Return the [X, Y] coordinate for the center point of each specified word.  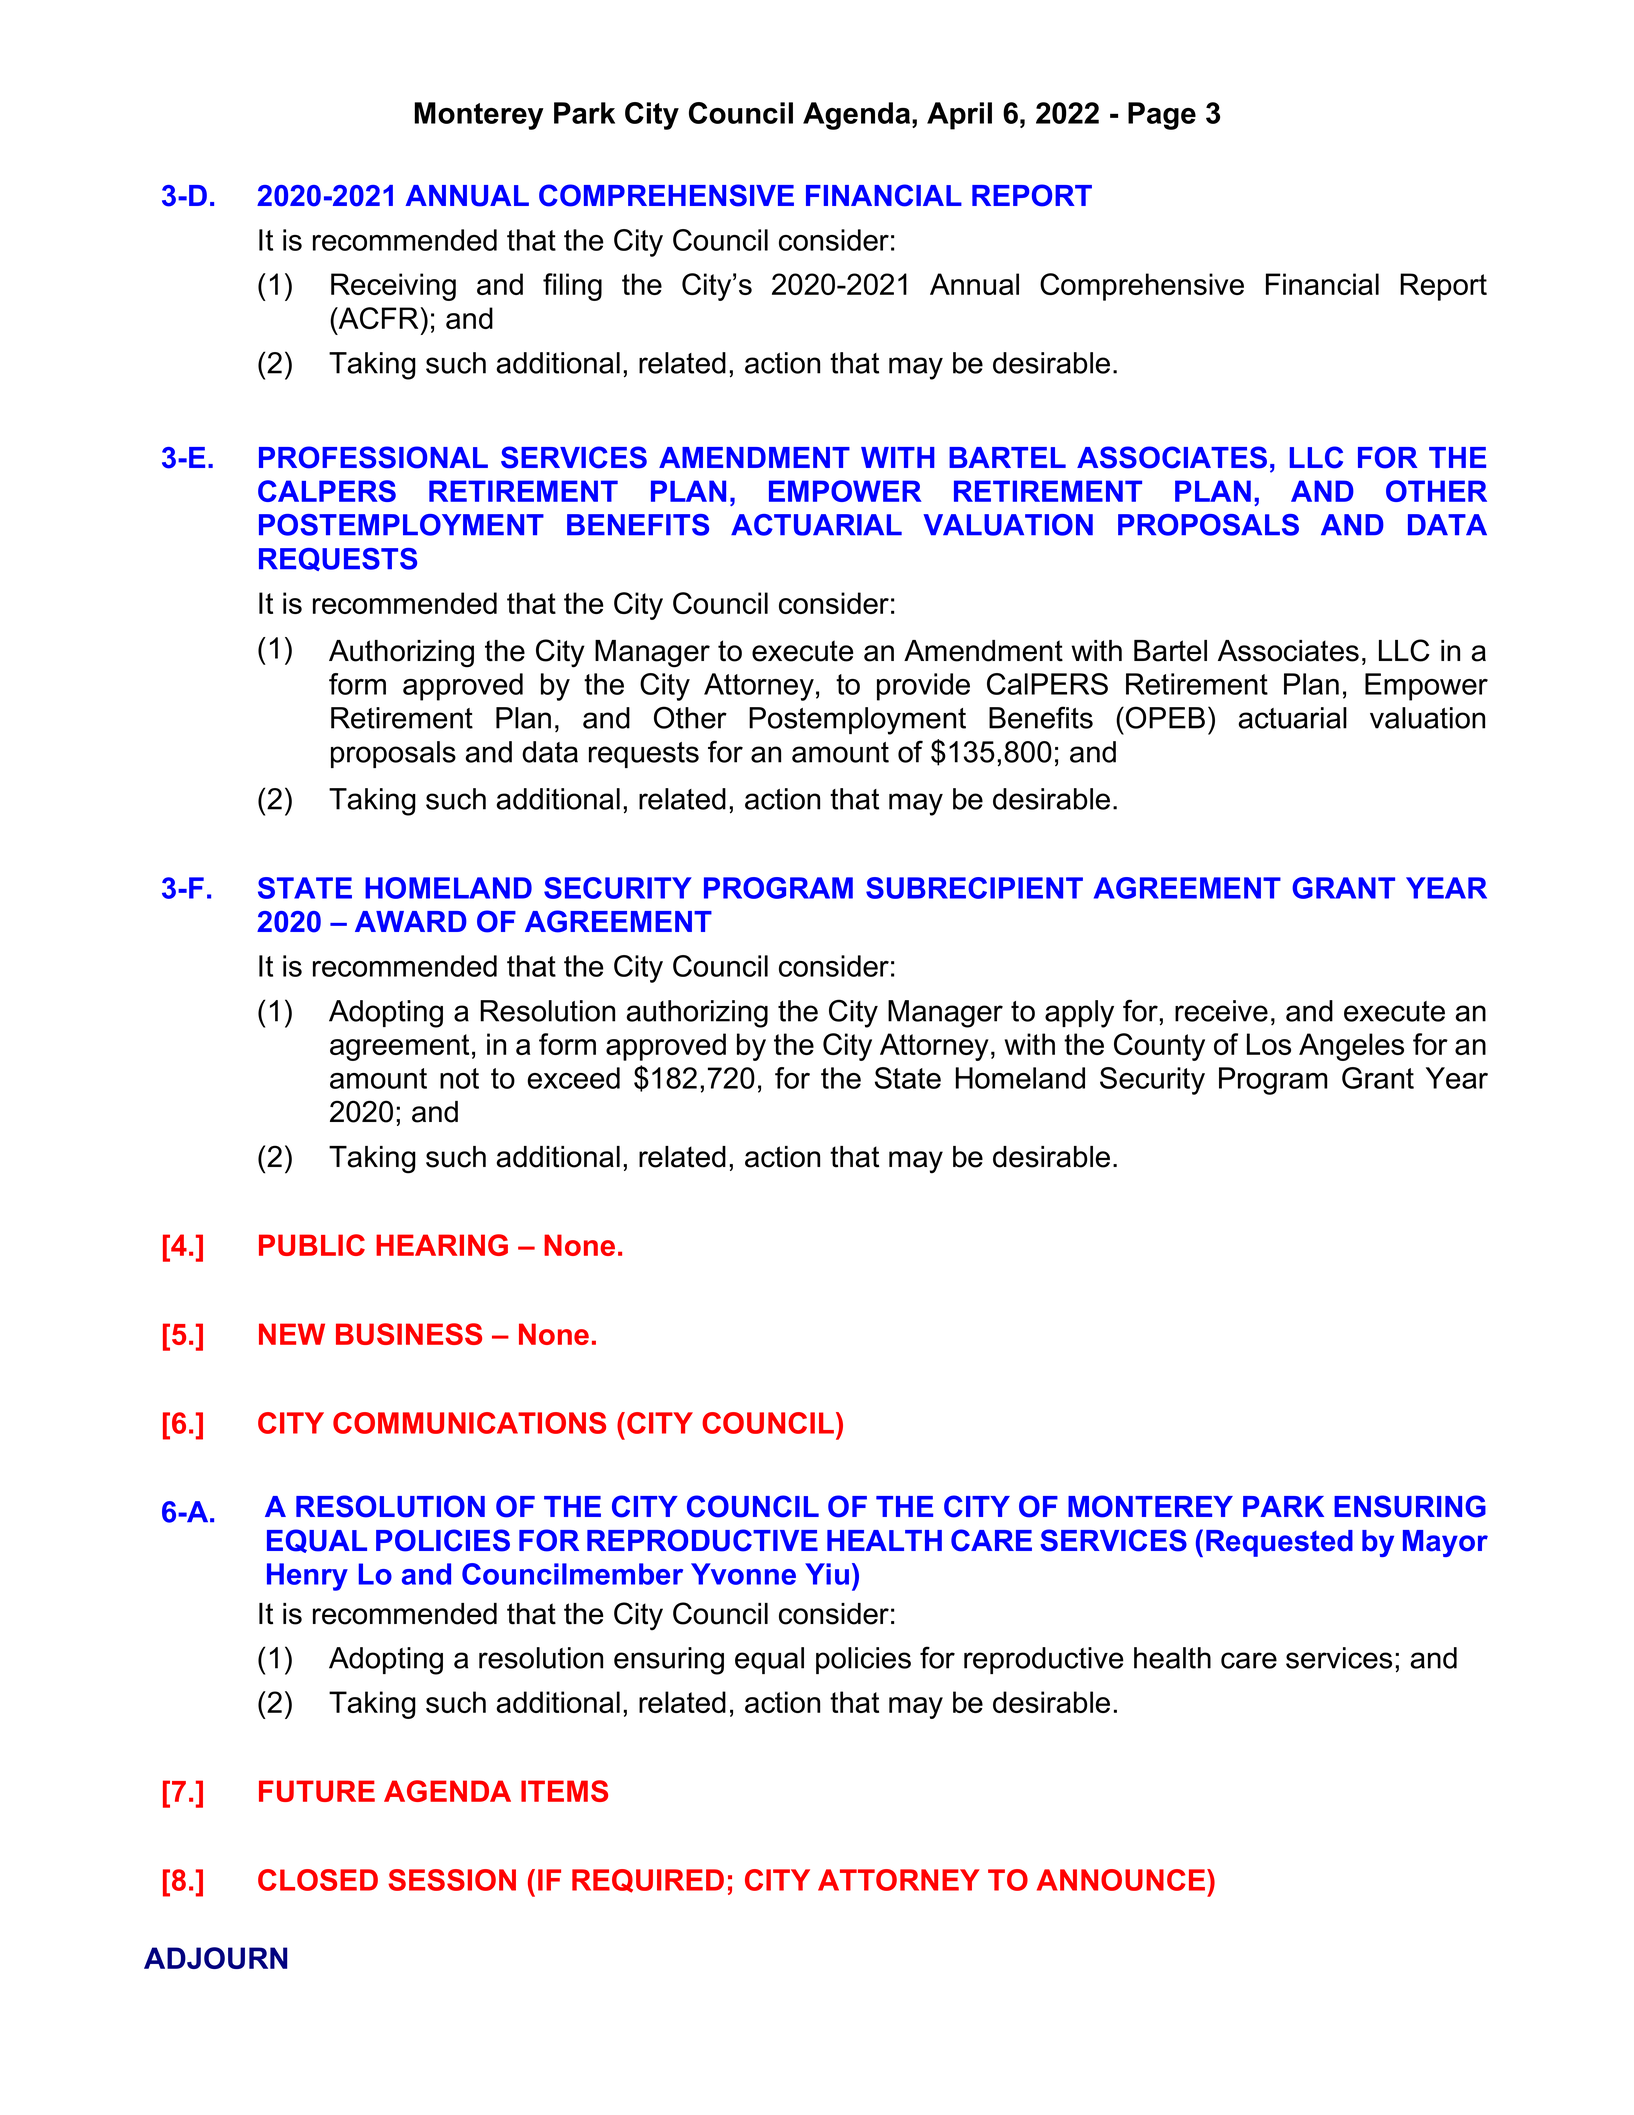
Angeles [1351, 1047]
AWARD [411, 921]
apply [1079, 1014]
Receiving [393, 287]
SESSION [452, 1880]
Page [1162, 116]
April [959, 116]
